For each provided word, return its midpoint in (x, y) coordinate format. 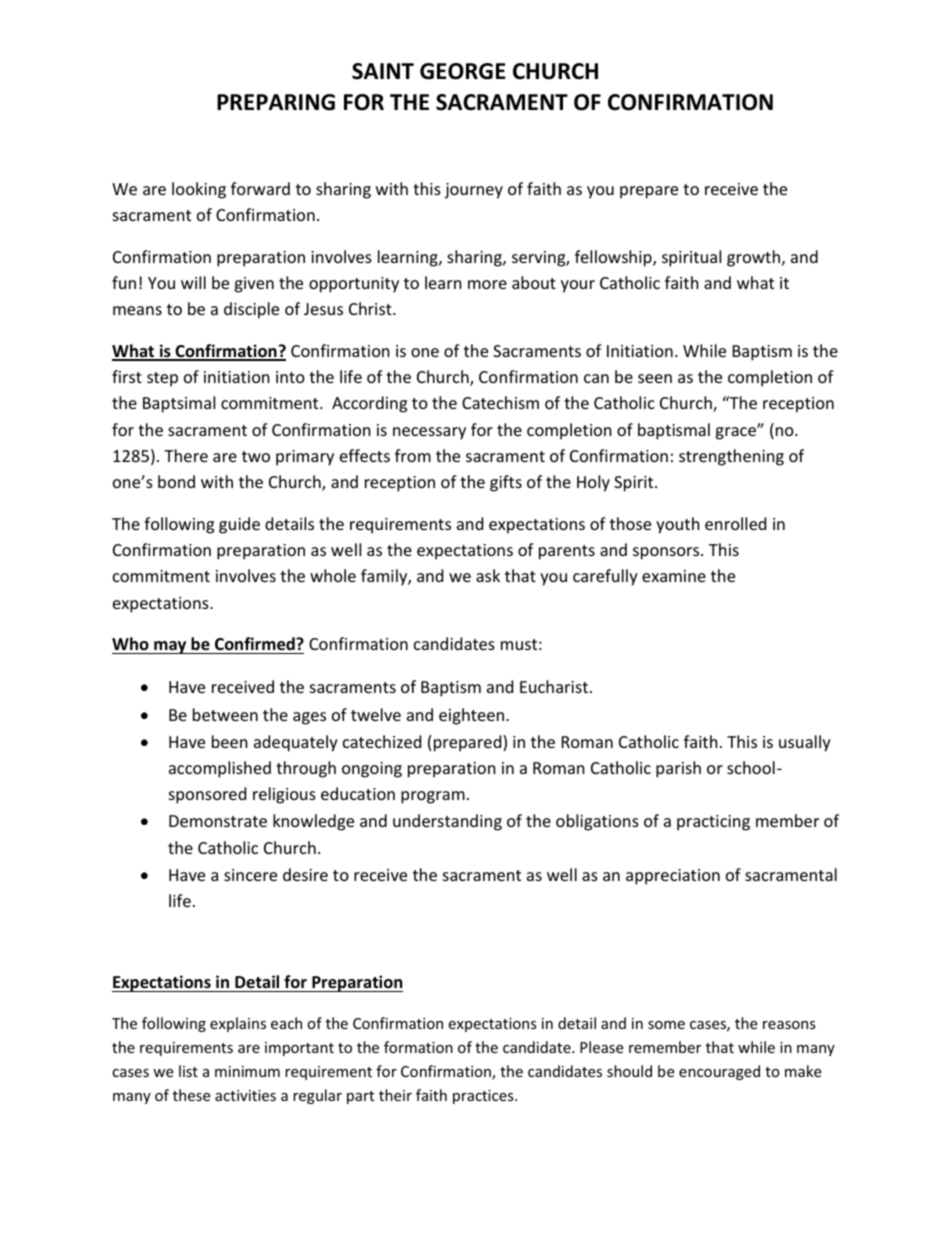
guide (239, 525)
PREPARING (276, 102)
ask (488, 575)
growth (753, 258)
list (188, 1071)
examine (674, 576)
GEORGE (463, 71)
